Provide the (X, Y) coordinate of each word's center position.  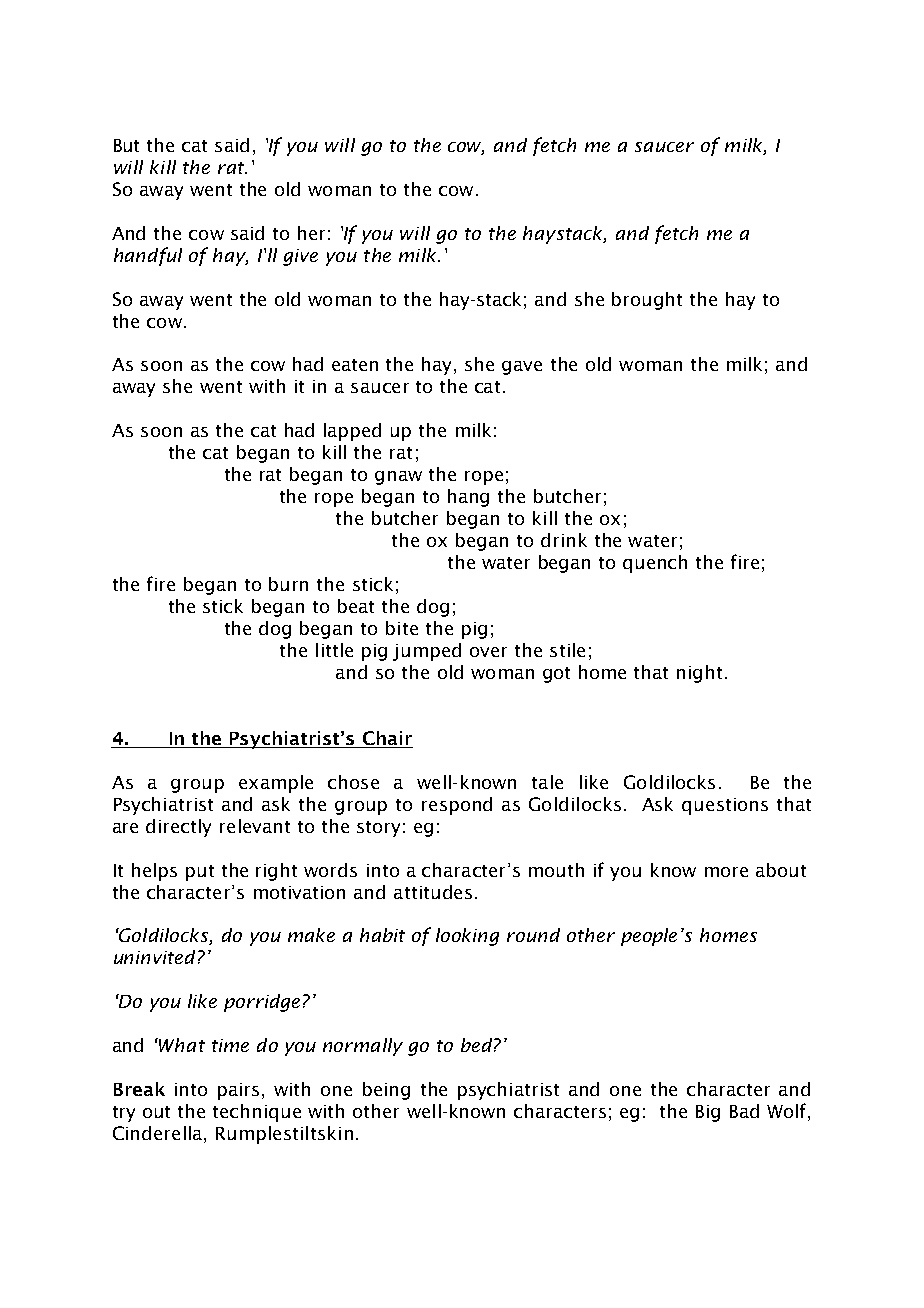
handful (148, 256)
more (726, 872)
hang (468, 498)
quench (655, 564)
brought (647, 301)
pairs (238, 1091)
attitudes (433, 892)
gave (522, 368)
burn (288, 584)
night (699, 674)
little (334, 650)
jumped (427, 652)
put (200, 873)
